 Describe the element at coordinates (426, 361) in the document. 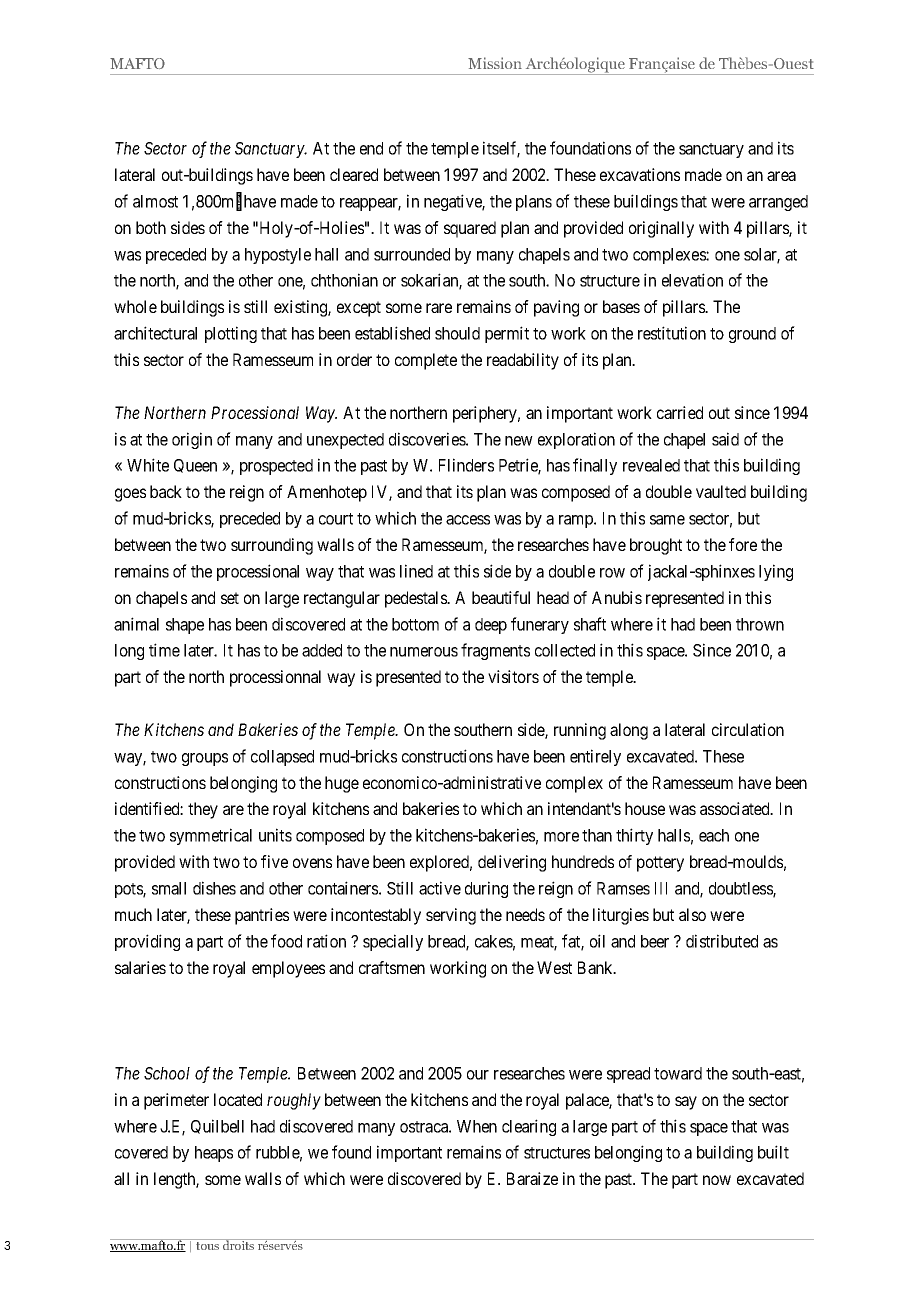

I see `complete` at that location.
